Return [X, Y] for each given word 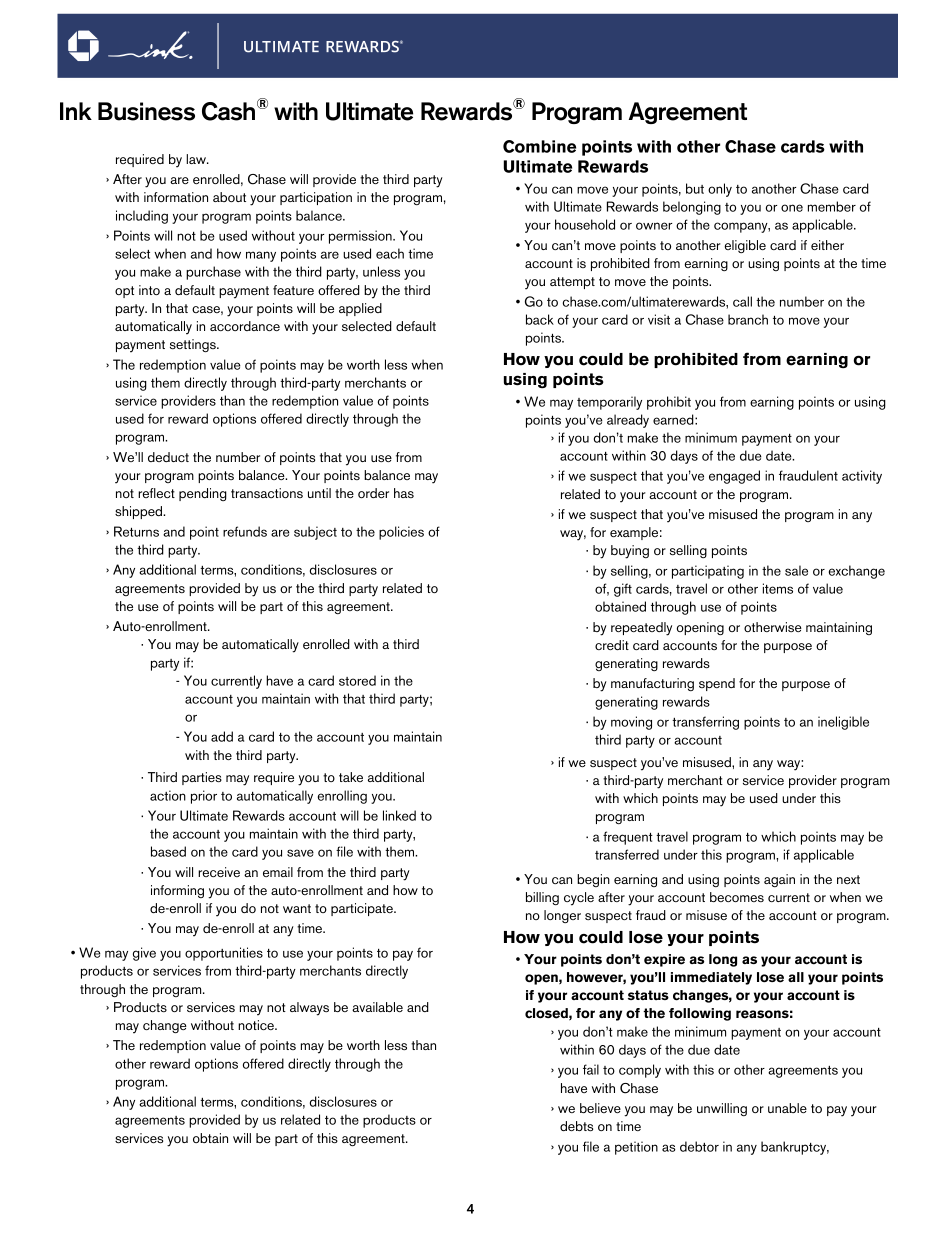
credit [612, 645]
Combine [539, 146]
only [720, 190]
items [778, 588]
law [197, 159]
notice [257, 1025]
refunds [245, 531]
